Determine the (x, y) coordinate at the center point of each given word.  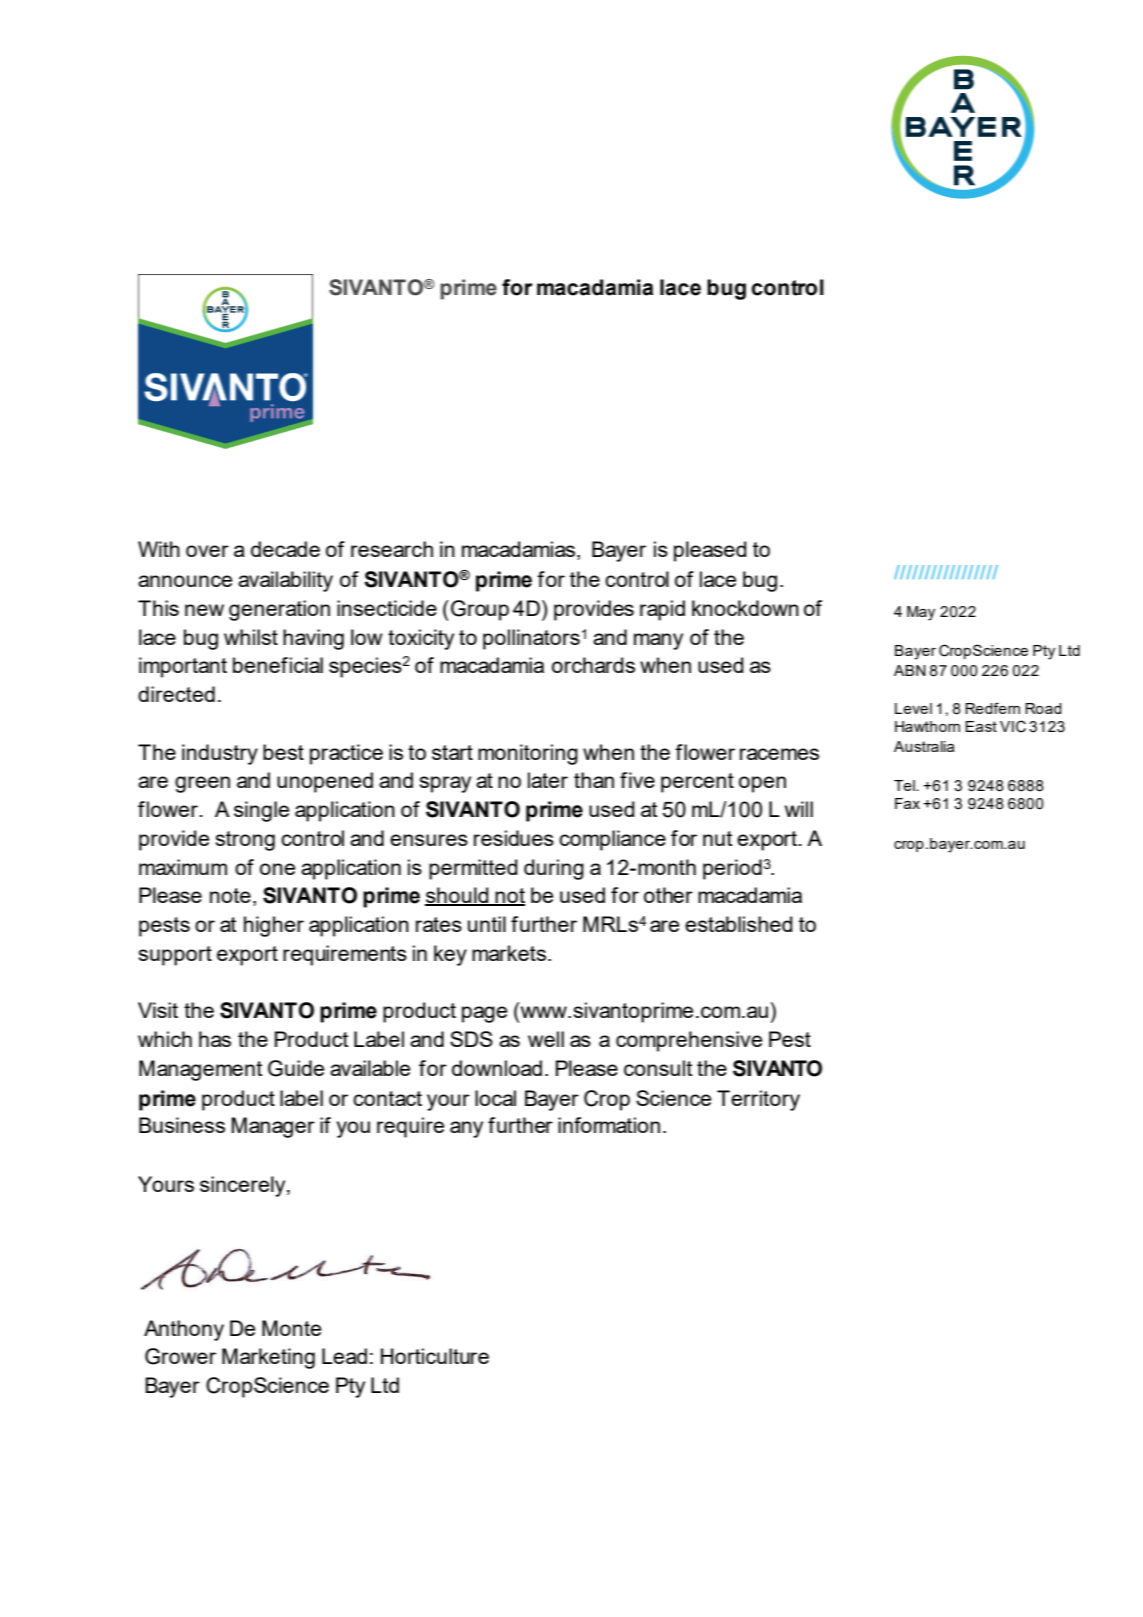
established (739, 924)
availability (285, 581)
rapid (662, 610)
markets (510, 953)
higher (274, 926)
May (921, 613)
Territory (758, 1100)
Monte (291, 1328)
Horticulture (435, 1356)
